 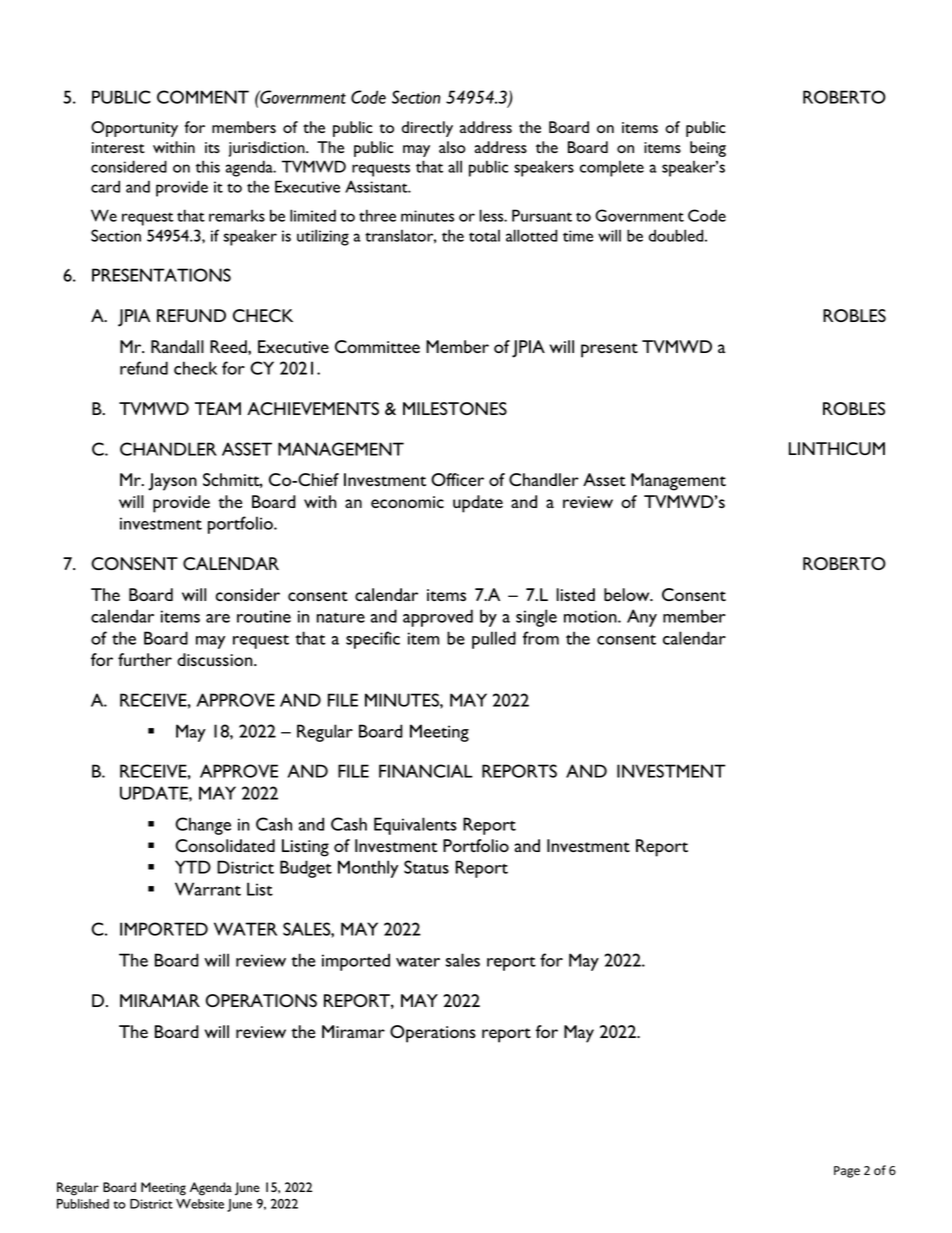 I want to click on further, so click(x=145, y=659).
